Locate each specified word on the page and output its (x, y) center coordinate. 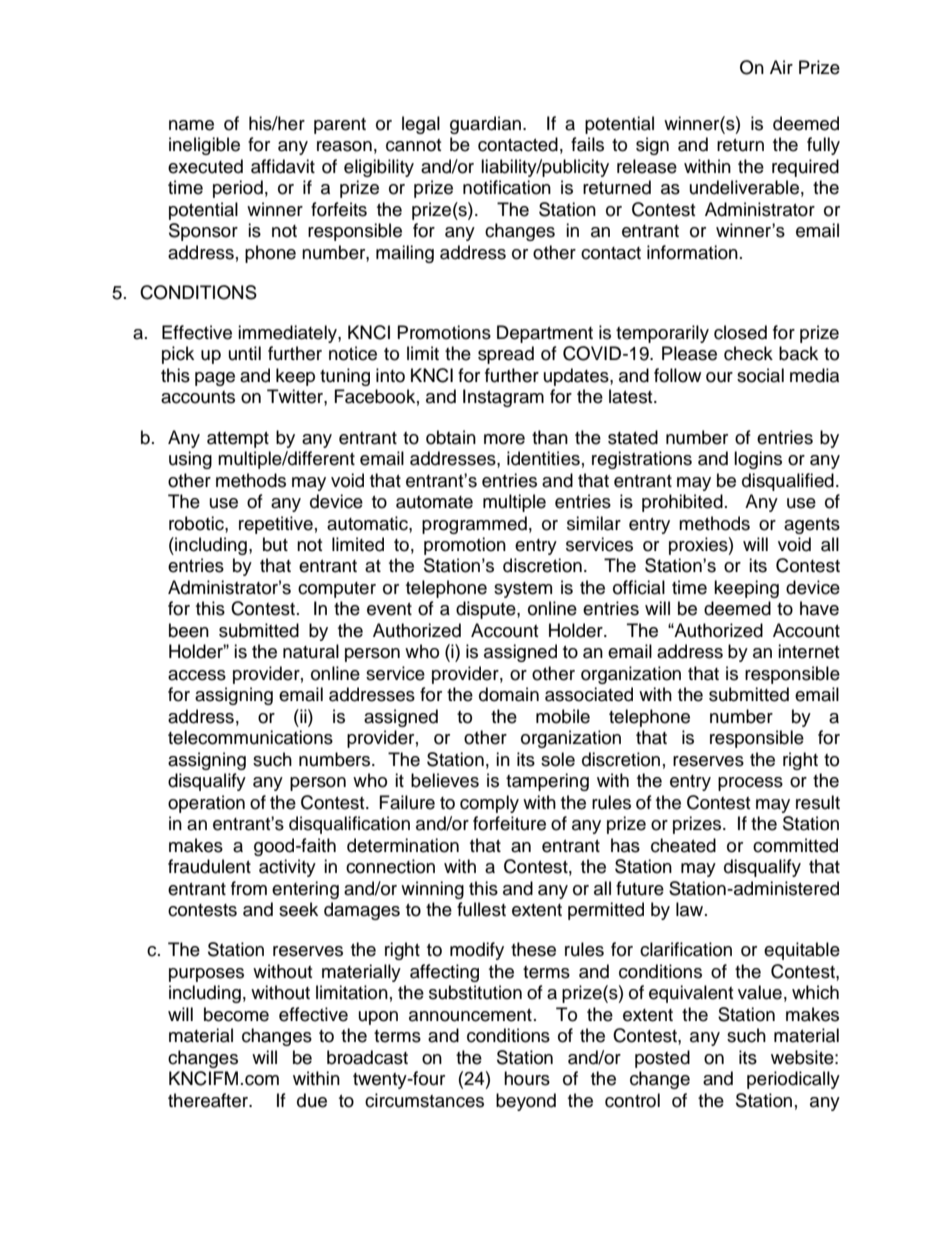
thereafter (209, 1100)
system (523, 590)
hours (527, 1078)
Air (781, 67)
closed (740, 332)
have (819, 608)
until (245, 353)
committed (795, 845)
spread (506, 355)
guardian (485, 125)
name (191, 125)
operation (206, 804)
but (275, 544)
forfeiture (509, 823)
